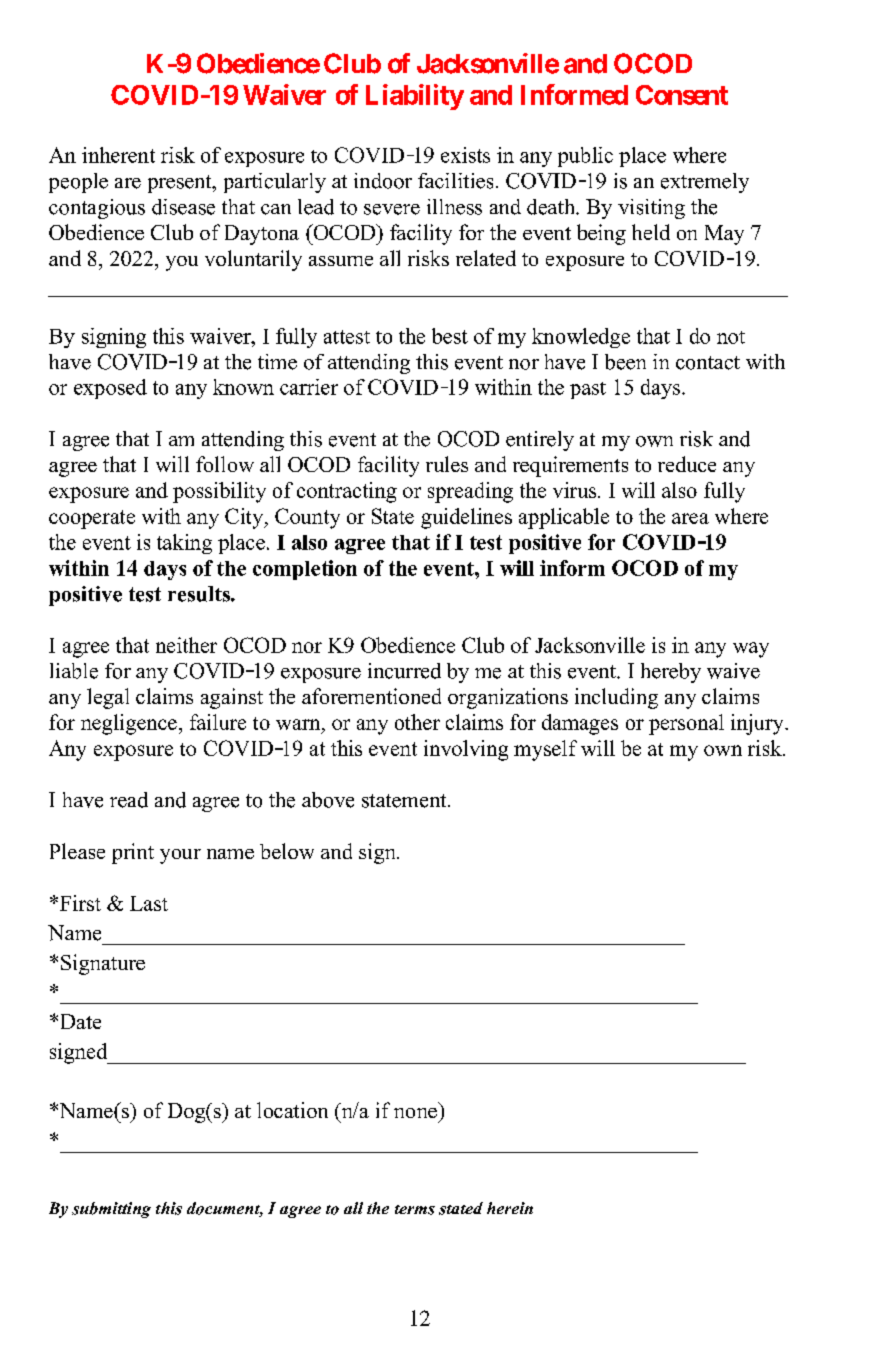 This screenshot has height=1372, width=887. Describe the element at coordinates (708, 363) in the screenshot. I see `contact` at that location.
